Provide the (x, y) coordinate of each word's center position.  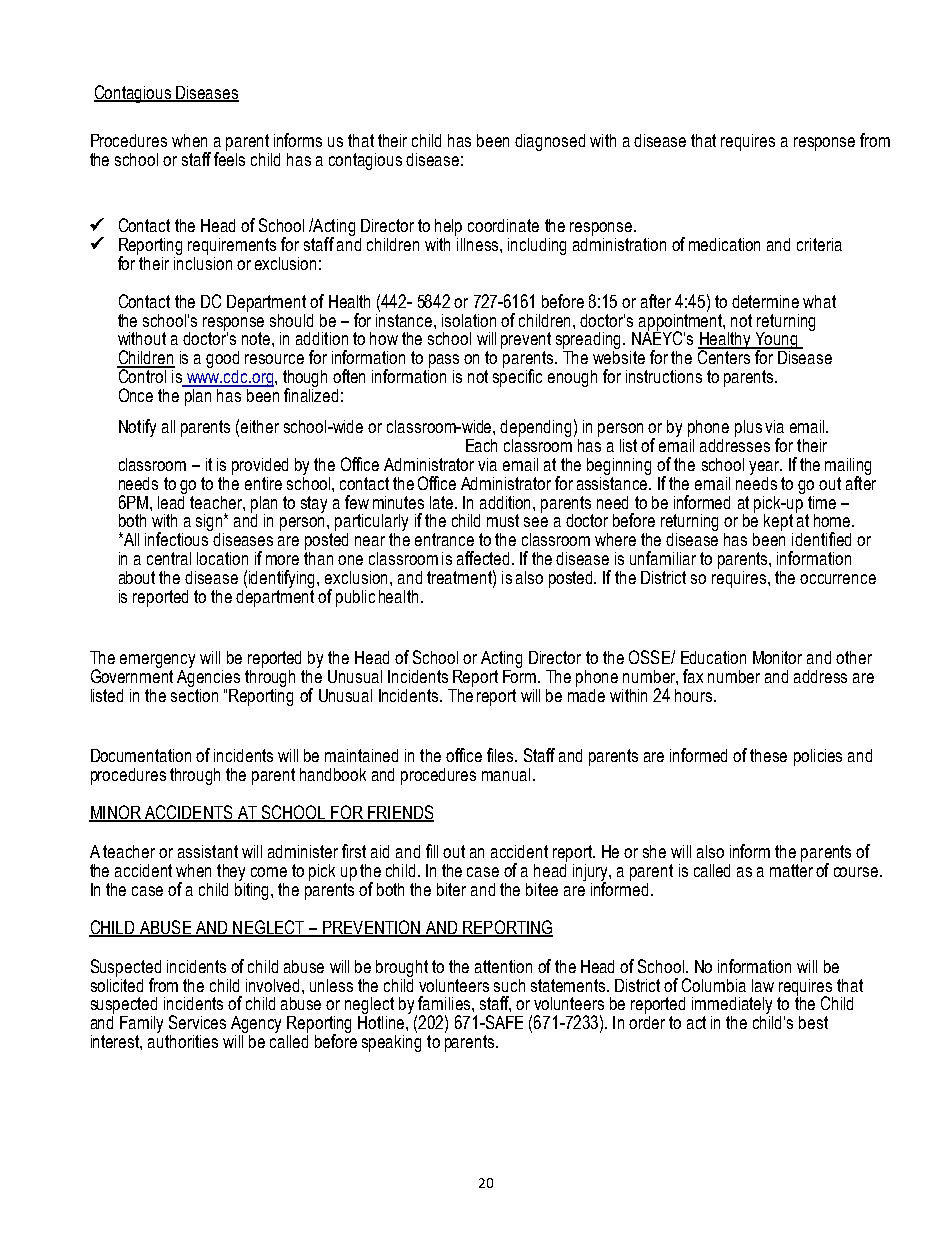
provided (260, 466)
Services (197, 1022)
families (444, 1003)
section (194, 694)
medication (724, 244)
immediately (732, 1007)
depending (535, 430)
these (768, 755)
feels (229, 157)
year (765, 468)
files (501, 755)
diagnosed (550, 142)
